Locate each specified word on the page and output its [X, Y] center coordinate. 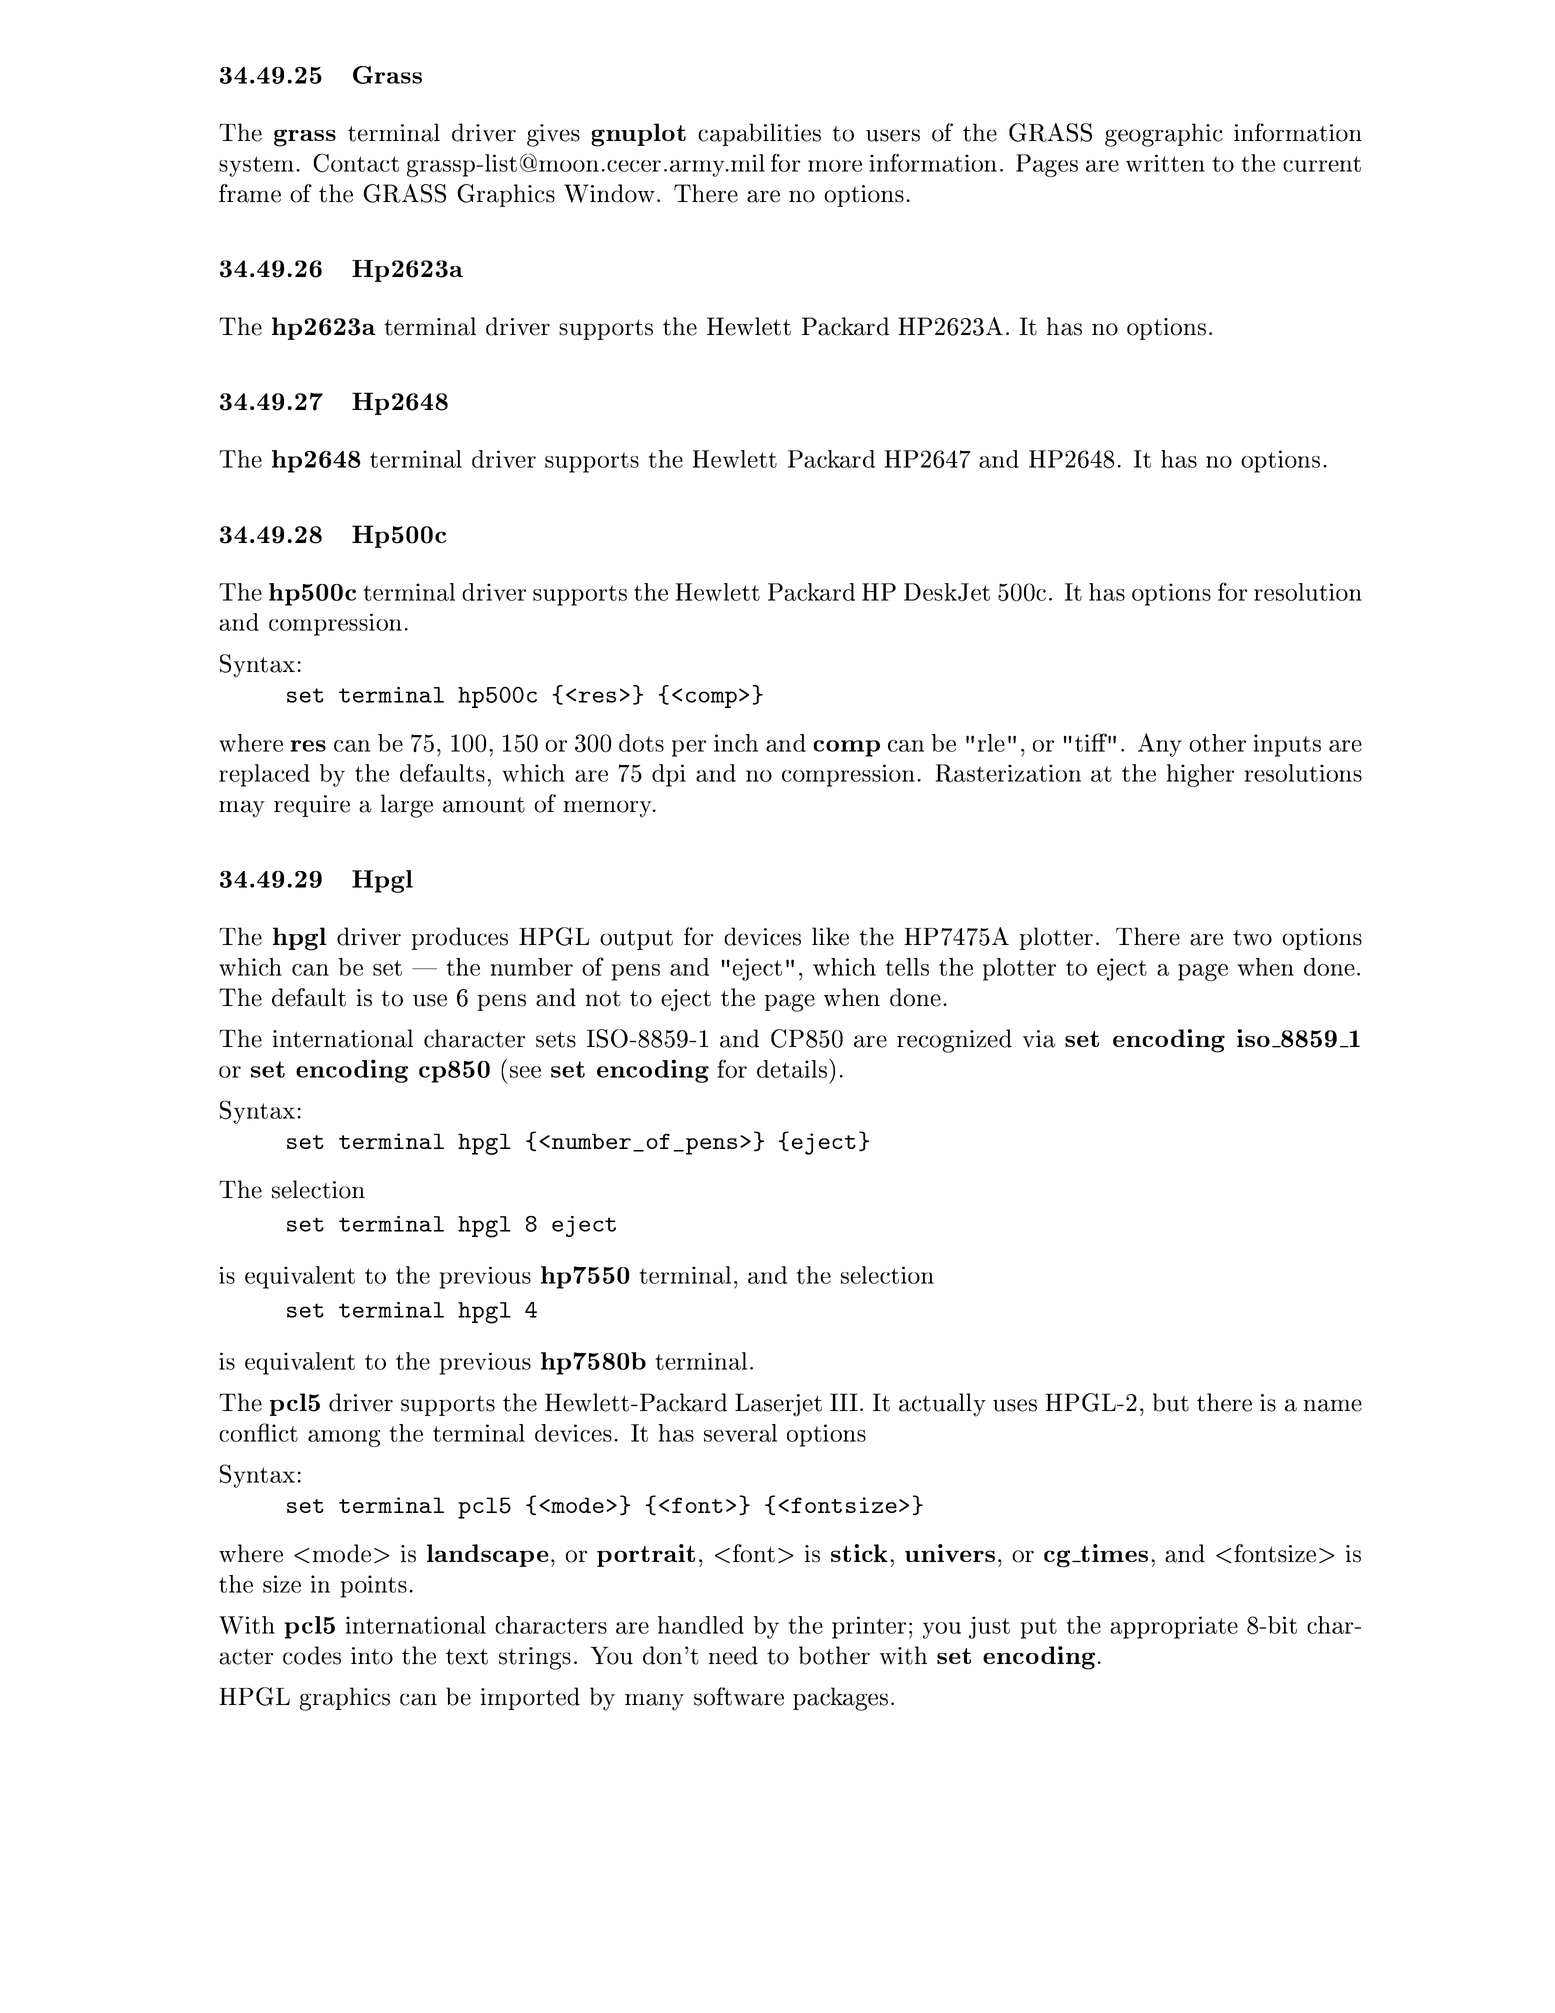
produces [459, 938]
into [372, 1656]
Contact [356, 163]
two [1252, 938]
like [830, 936]
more [835, 166]
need [733, 1655]
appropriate [1174, 1627]
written [1165, 163]
